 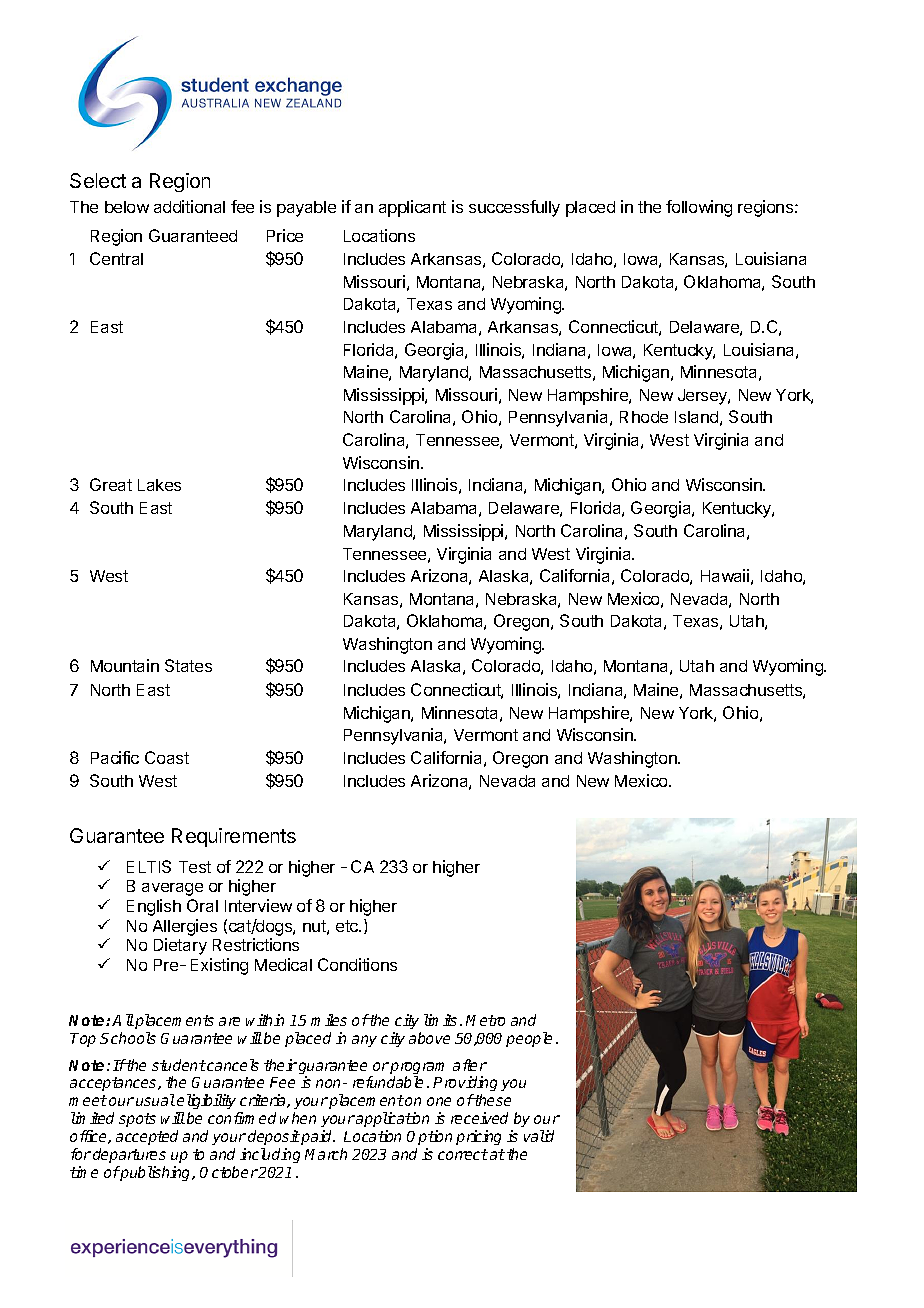 I want to click on Rhode, so click(x=644, y=417).
